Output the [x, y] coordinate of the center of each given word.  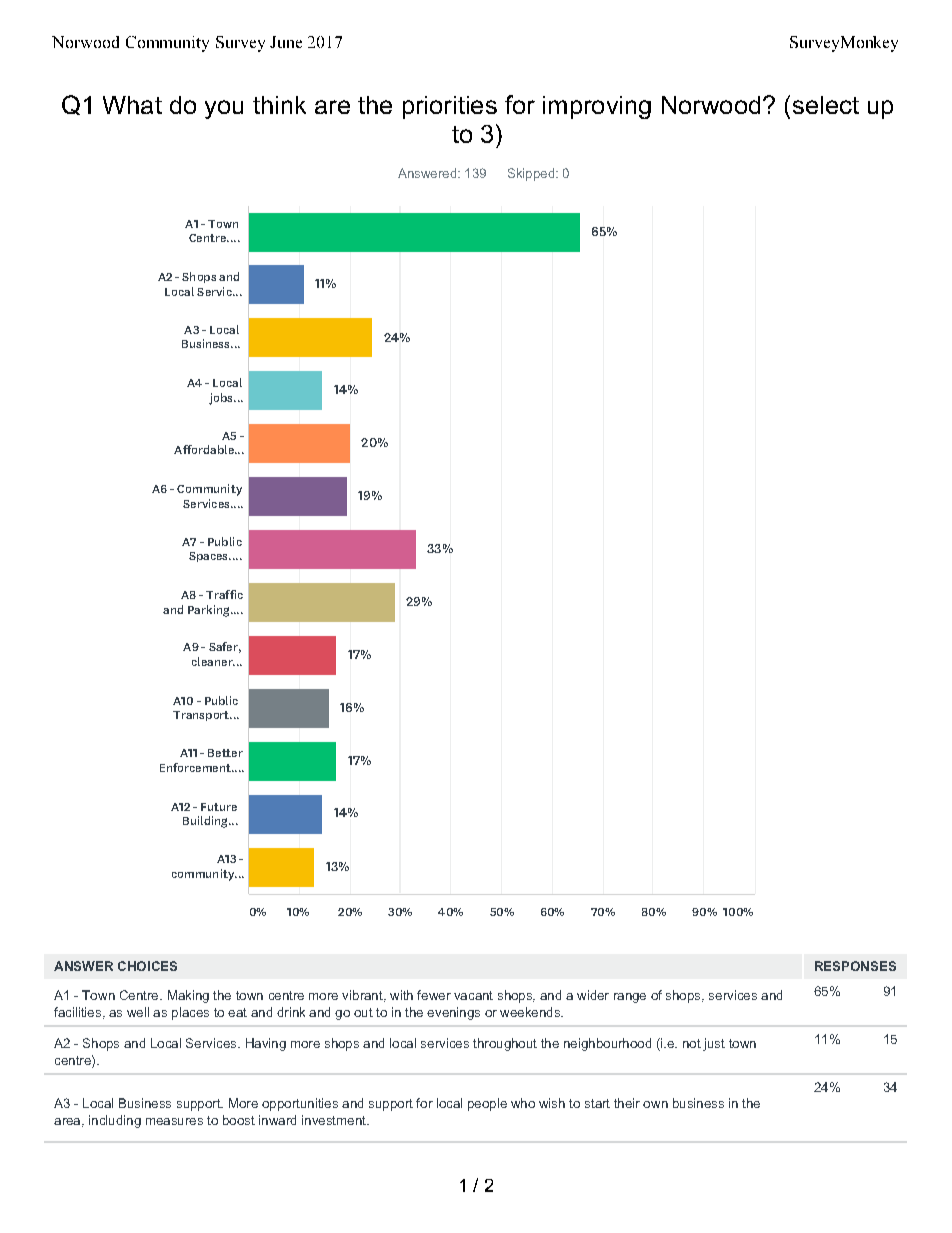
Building [206, 822]
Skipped [532, 174]
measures [174, 1121]
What [132, 105]
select [826, 105]
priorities [450, 107]
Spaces [209, 557]
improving [597, 107]
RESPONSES [855, 966]
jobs [222, 399]
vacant [473, 995]
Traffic [224, 594]
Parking [210, 611]
